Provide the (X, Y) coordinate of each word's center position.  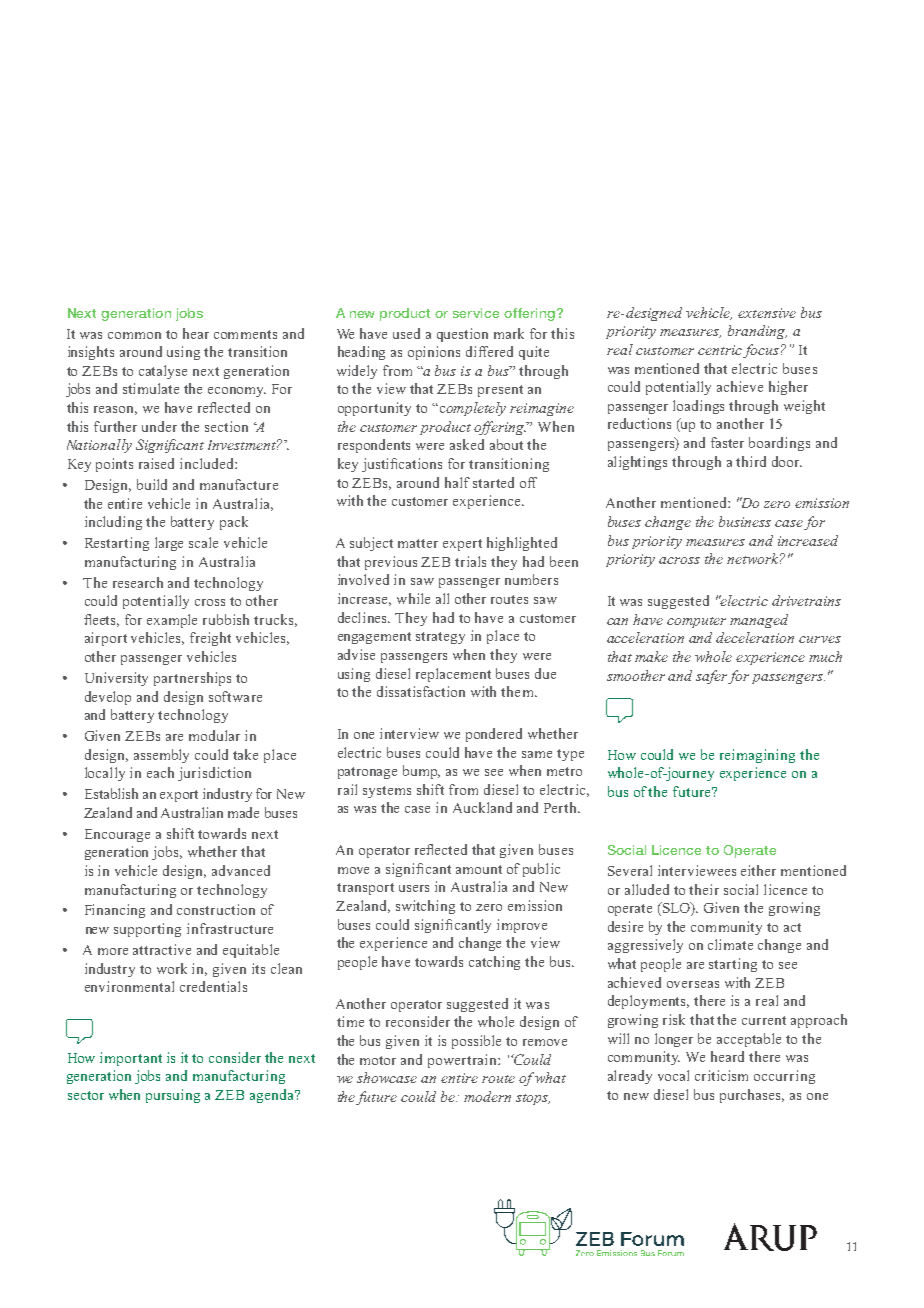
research (138, 582)
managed (759, 621)
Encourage (117, 835)
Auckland (482, 807)
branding (757, 332)
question (462, 335)
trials (470, 561)
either (758, 870)
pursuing (173, 1096)
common (134, 335)
